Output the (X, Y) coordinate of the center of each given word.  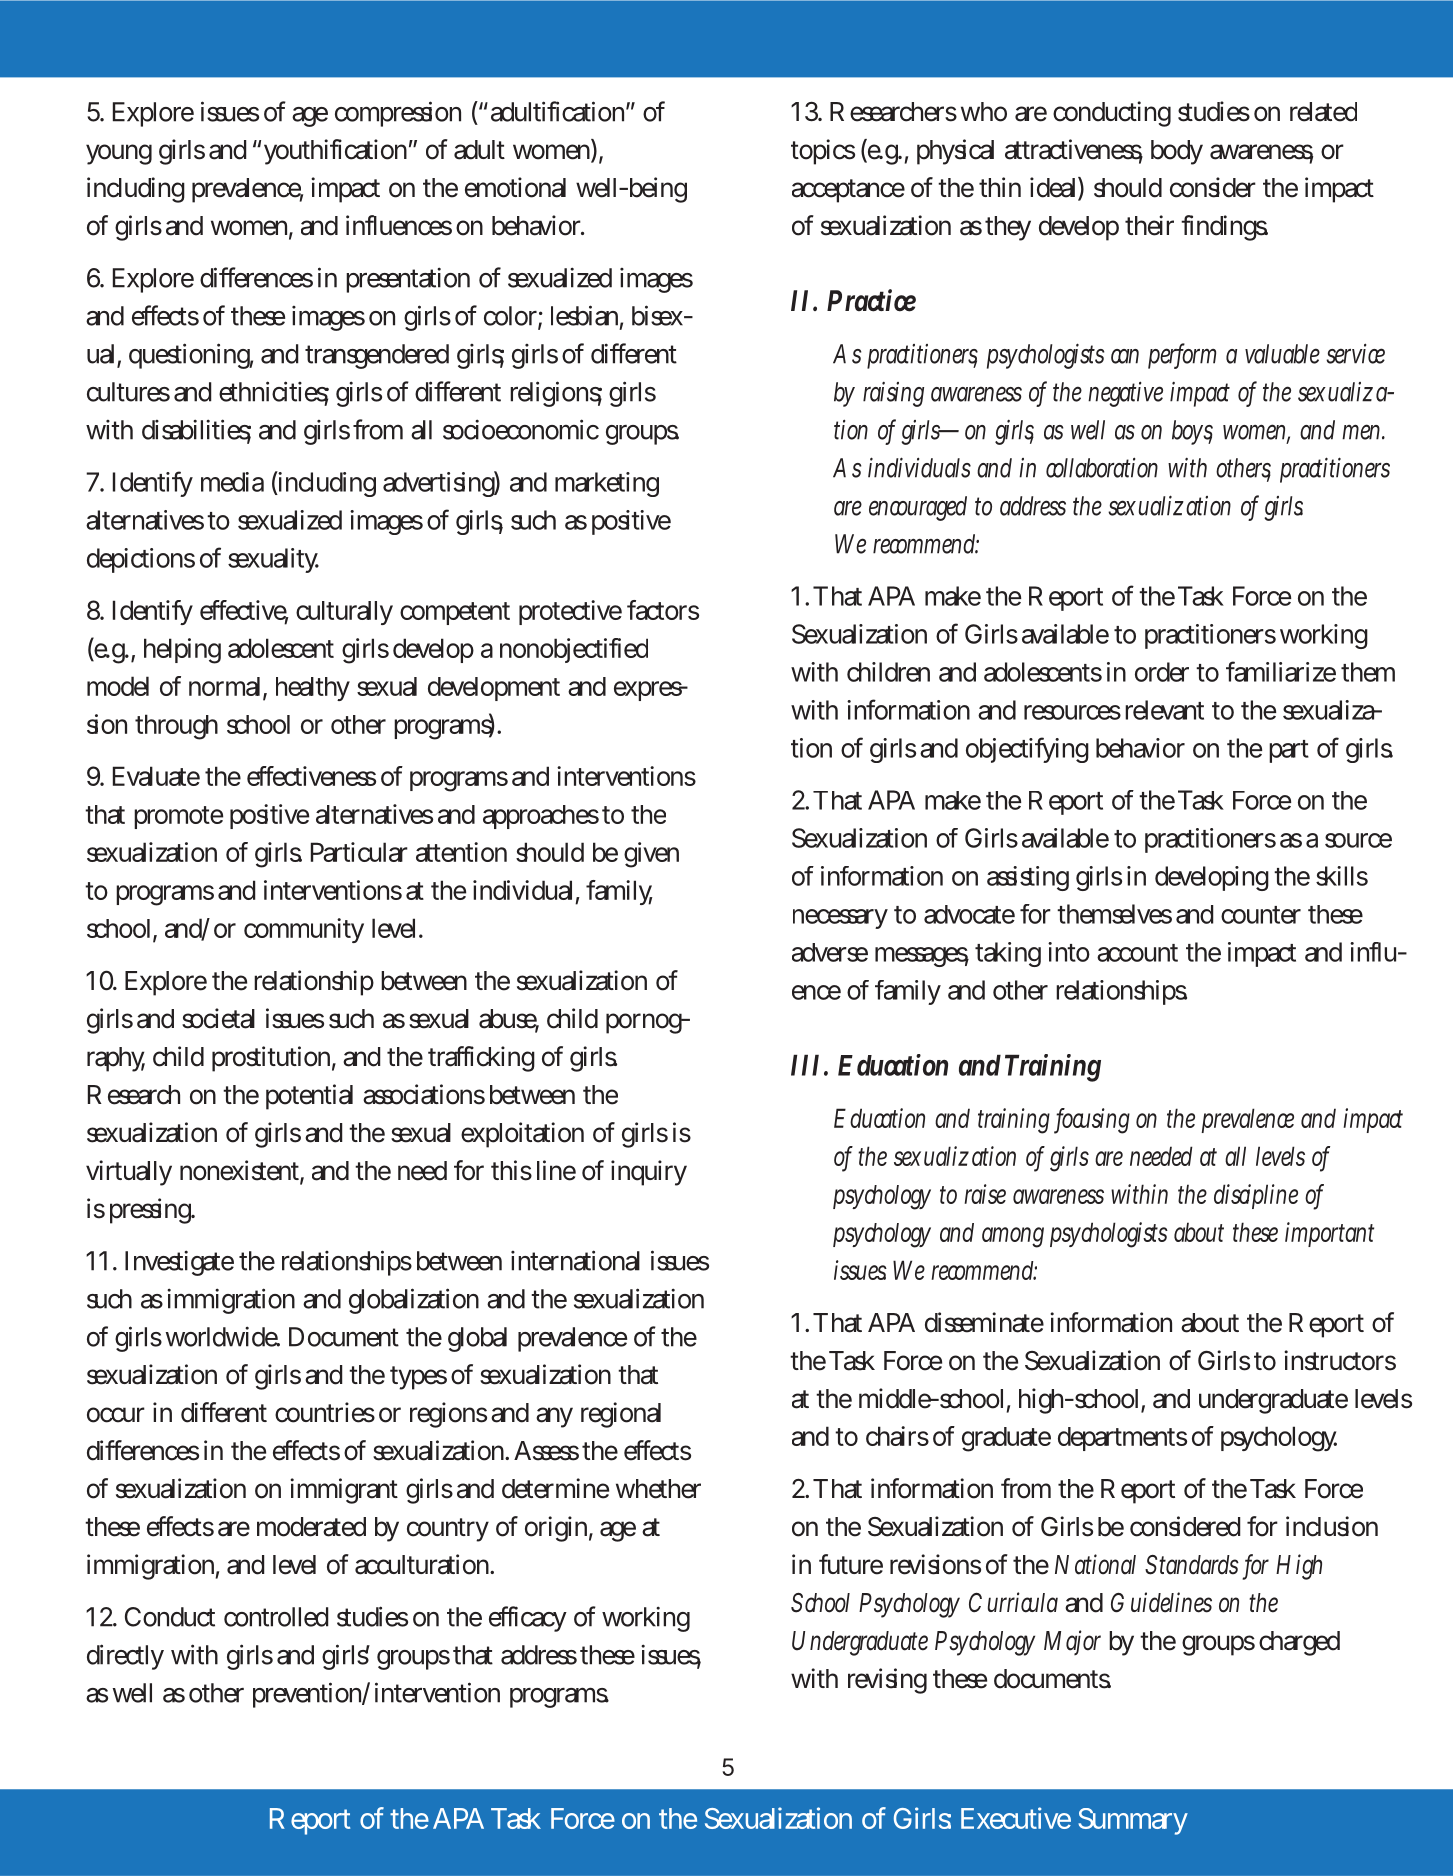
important (1329, 1234)
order (1162, 672)
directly (125, 1657)
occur (116, 1415)
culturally (344, 613)
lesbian (584, 315)
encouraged (918, 508)
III (805, 1065)
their (1149, 225)
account (1137, 953)
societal (218, 1018)
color (511, 317)
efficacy (527, 1619)
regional (621, 1415)
